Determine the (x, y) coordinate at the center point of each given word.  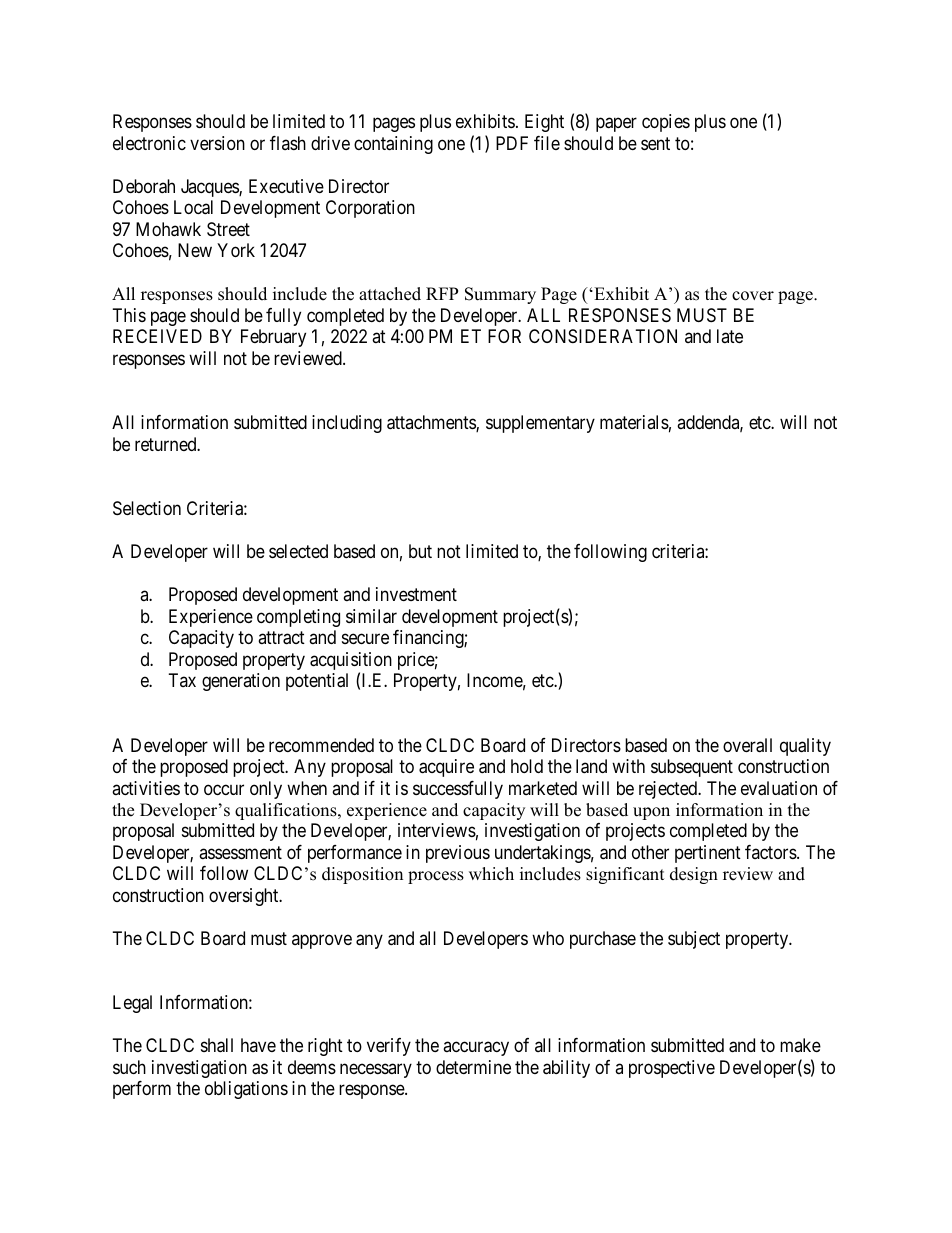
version (217, 143)
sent (655, 143)
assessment (240, 852)
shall (217, 1045)
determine (473, 1067)
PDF (512, 143)
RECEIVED (157, 336)
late (730, 336)
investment (416, 594)
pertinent (708, 854)
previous (458, 854)
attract (281, 638)
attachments (432, 423)
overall (747, 745)
